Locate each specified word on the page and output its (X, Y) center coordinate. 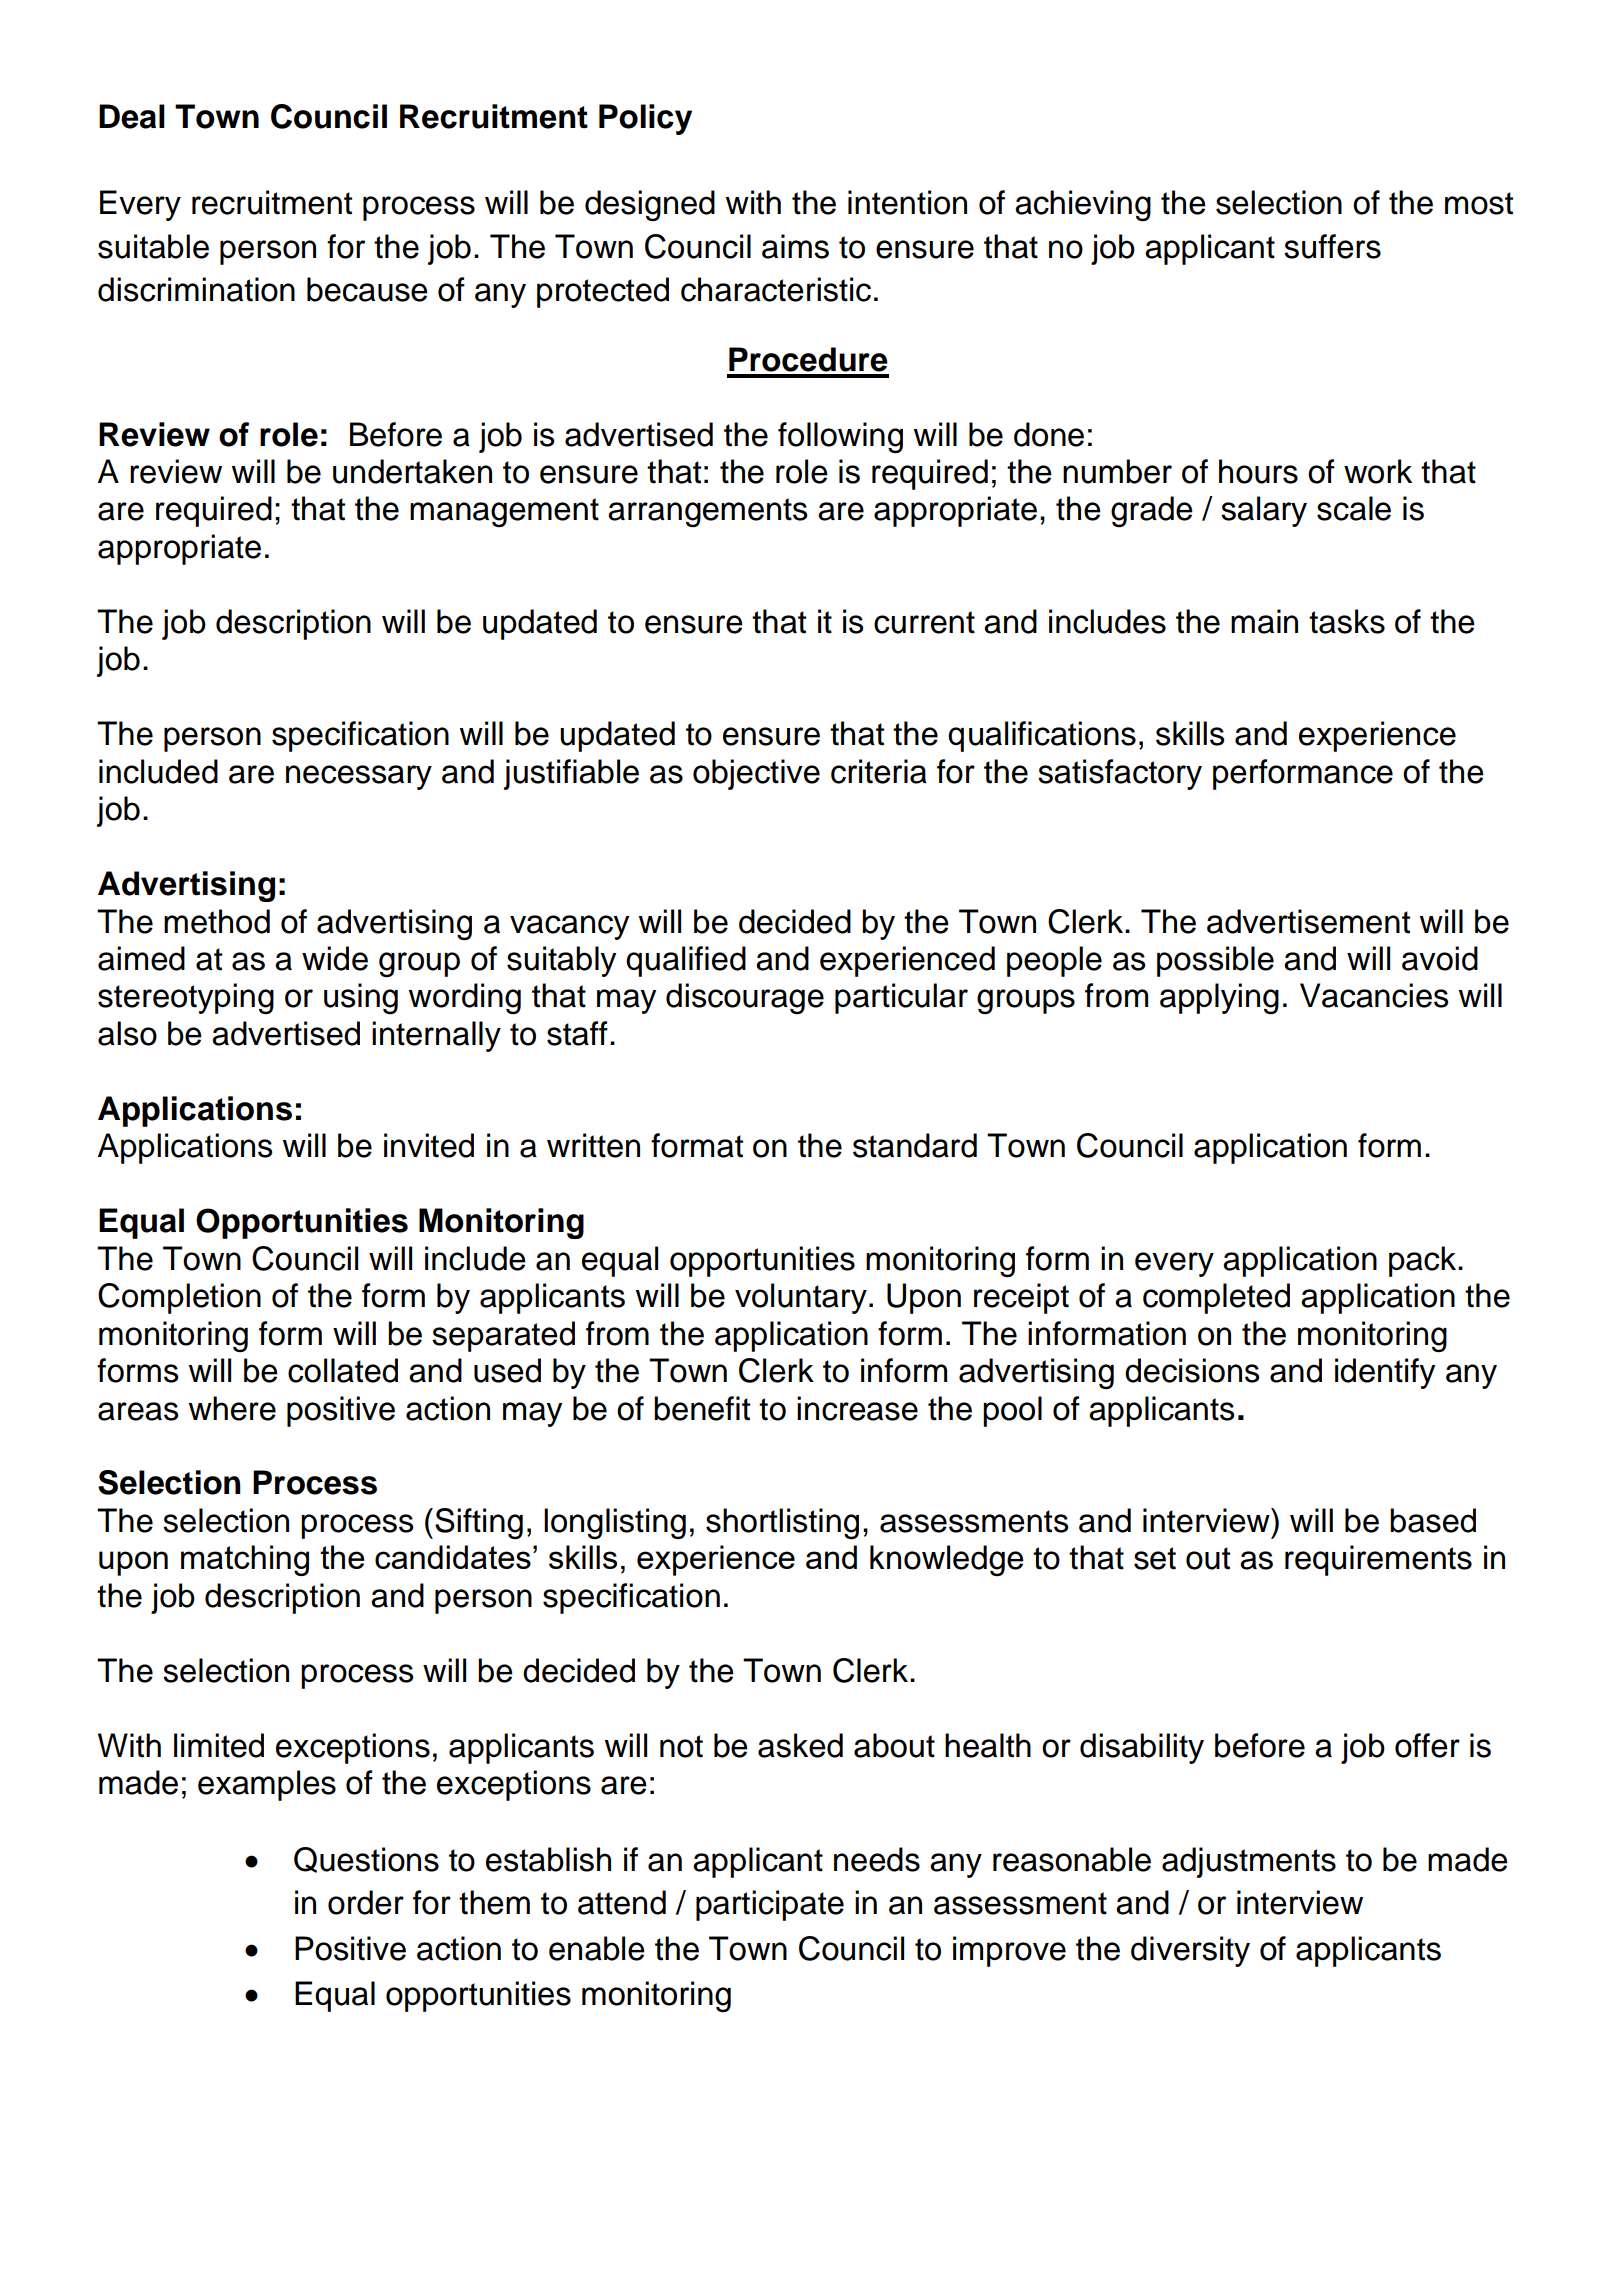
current (924, 622)
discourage (745, 998)
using (361, 998)
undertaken (412, 471)
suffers (1332, 246)
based (1433, 1520)
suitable (153, 246)
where (232, 1408)
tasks (1347, 621)
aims (795, 246)
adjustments (1249, 1862)
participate (770, 1905)
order (366, 1902)
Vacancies (1374, 995)
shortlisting (782, 1523)
